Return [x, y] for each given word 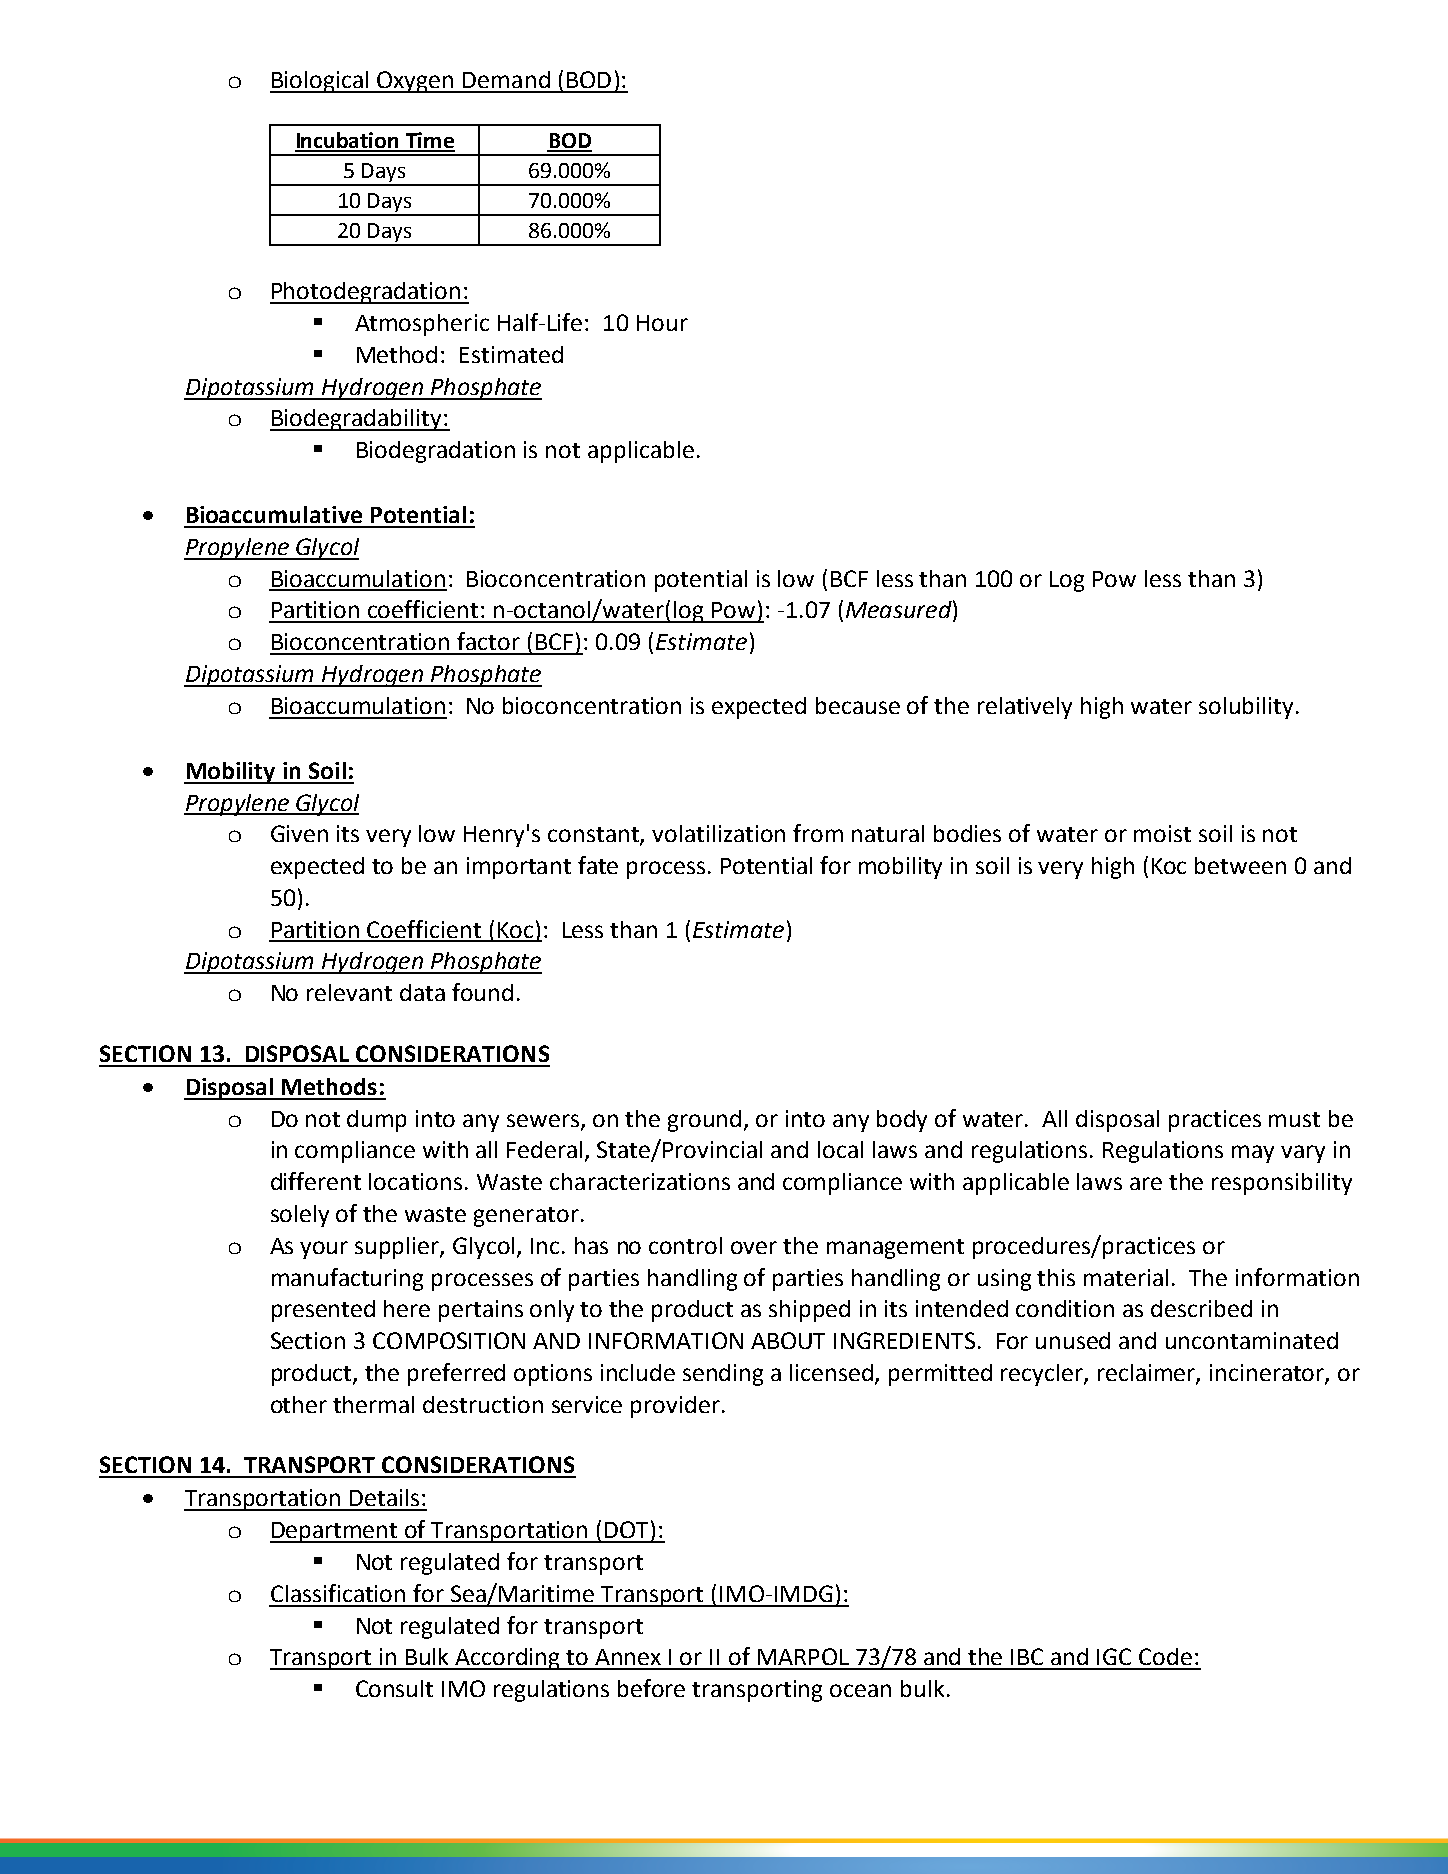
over [754, 1247]
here [407, 1308]
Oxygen [416, 82]
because [858, 705]
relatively [1025, 708]
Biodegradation [436, 452]
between [1240, 865]
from [818, 833]
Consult [394, 1688]
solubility [1246, 708]
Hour [662, 323]
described [1201, 1308]
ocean [860, 1690]
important [519, 868]
